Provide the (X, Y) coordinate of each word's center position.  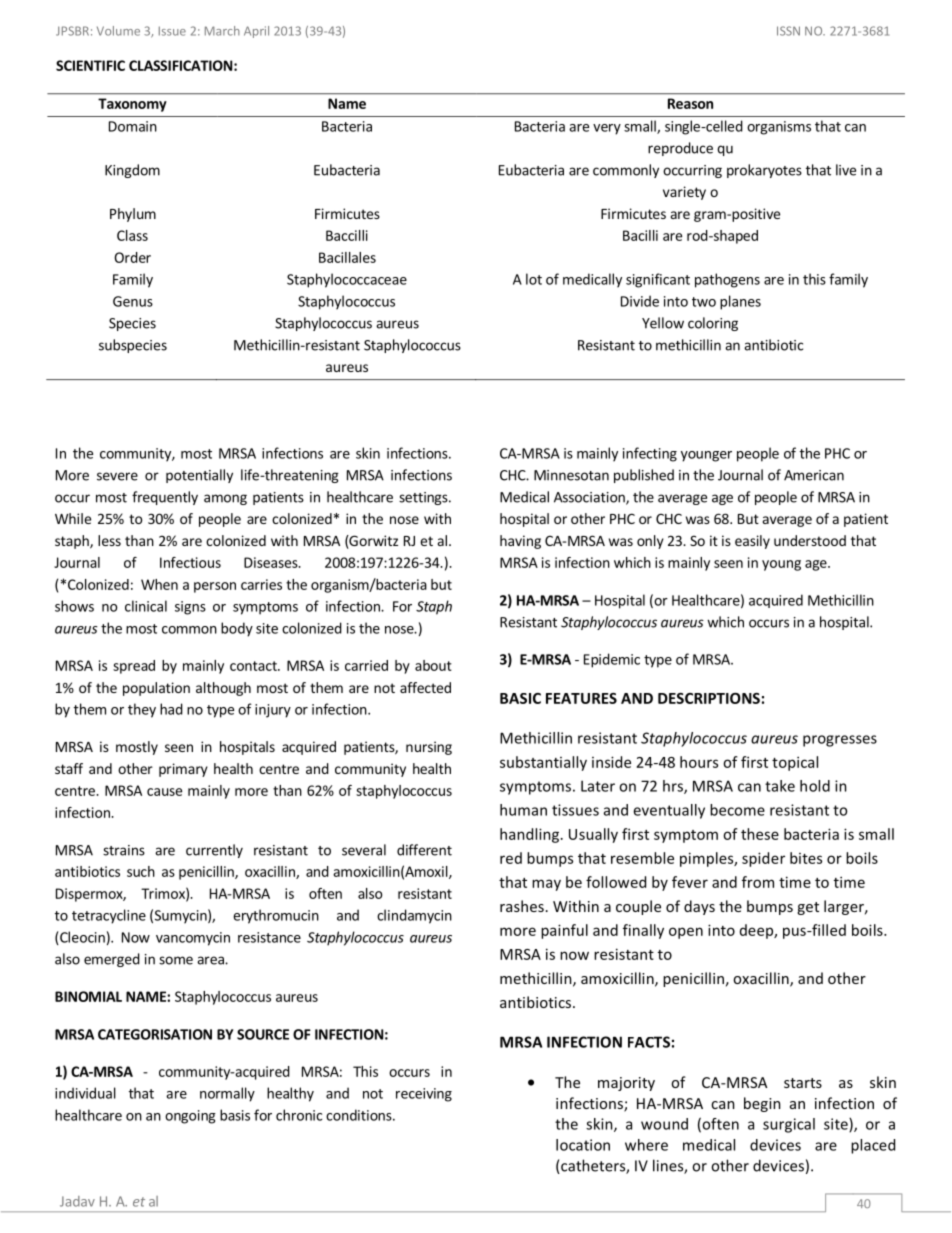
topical (795, 763)
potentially (199, 476)
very (607, 129)
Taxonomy (132, 105)
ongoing (190, 1117)
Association (590, 498)
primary (183, 770)
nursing (429, 748)
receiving (424, 1095)
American (814, 475)
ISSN (788, 31)
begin (762, 1104)
